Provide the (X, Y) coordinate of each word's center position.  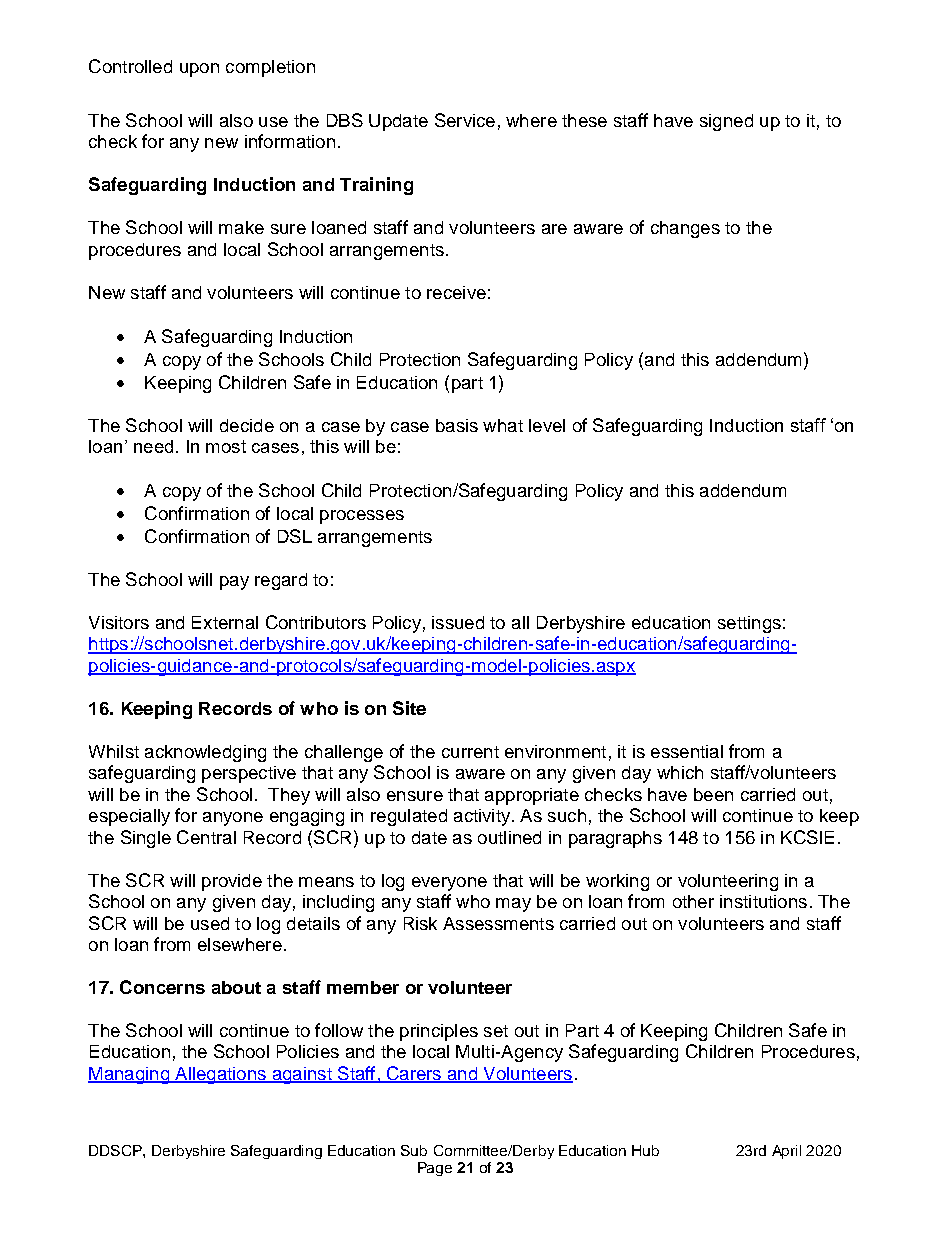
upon (199, 70)
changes (685, 229)
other (693, 901)
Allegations (220, 1075)
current (470, 752)
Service (465, 120)
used (210, 923)
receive (456, 292)
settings (749, 624)
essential (687, 751)
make (241, 227)
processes (362, 517)
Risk (420, 923)
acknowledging (205, 753)
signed (726, 122)
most (226, 446)
